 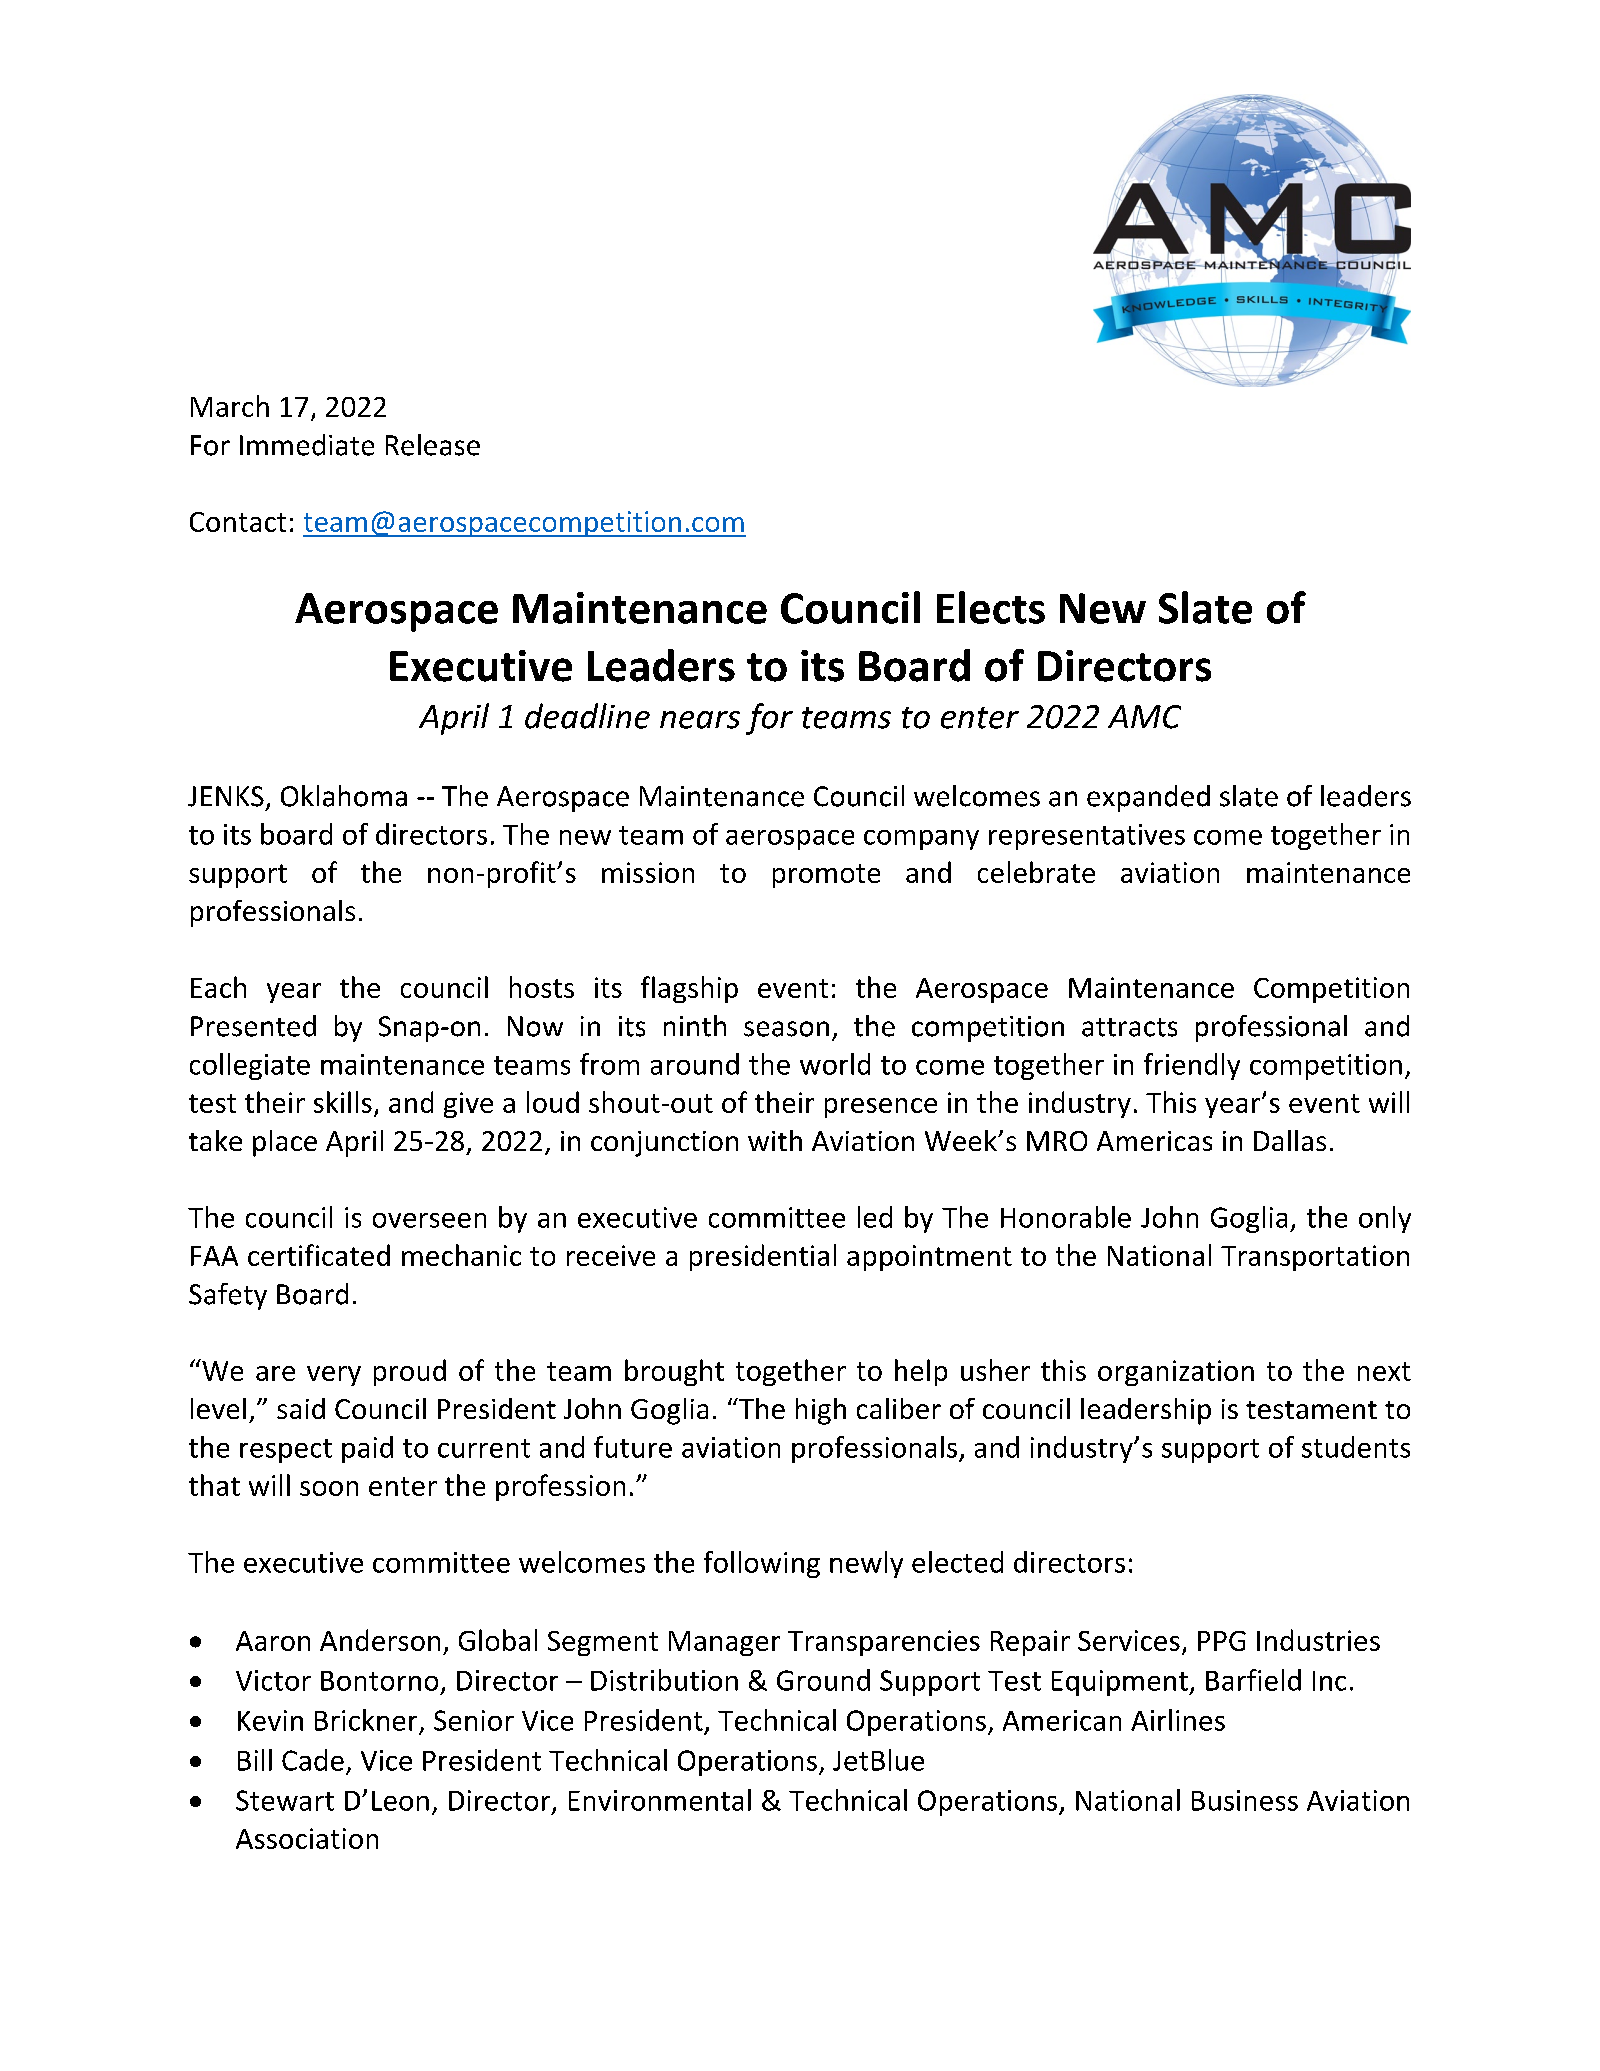 I want to click on organization, so click(x=1176, y=1373).
